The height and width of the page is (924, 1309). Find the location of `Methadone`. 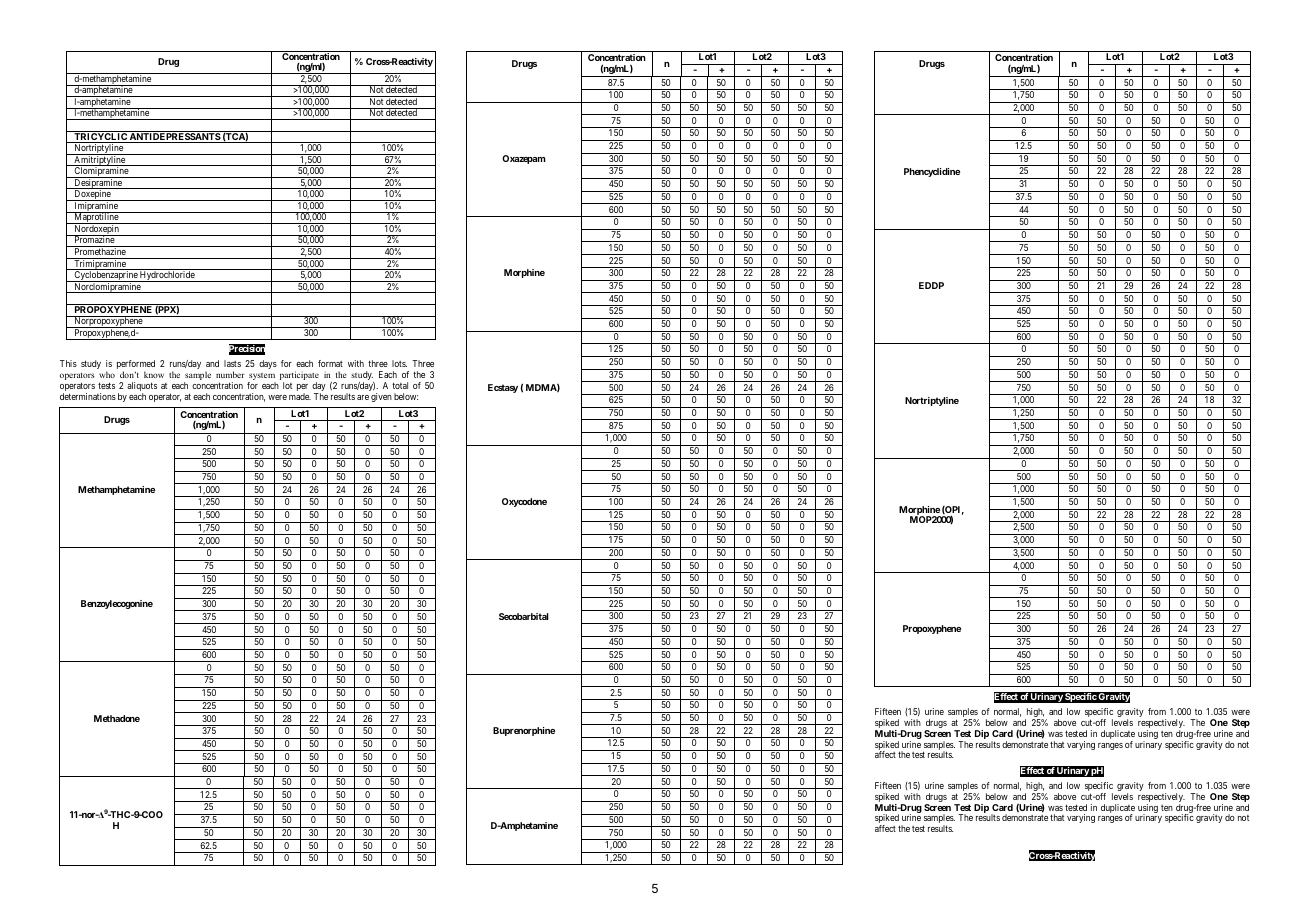

Methadone is located at coordinates (117, 718).
